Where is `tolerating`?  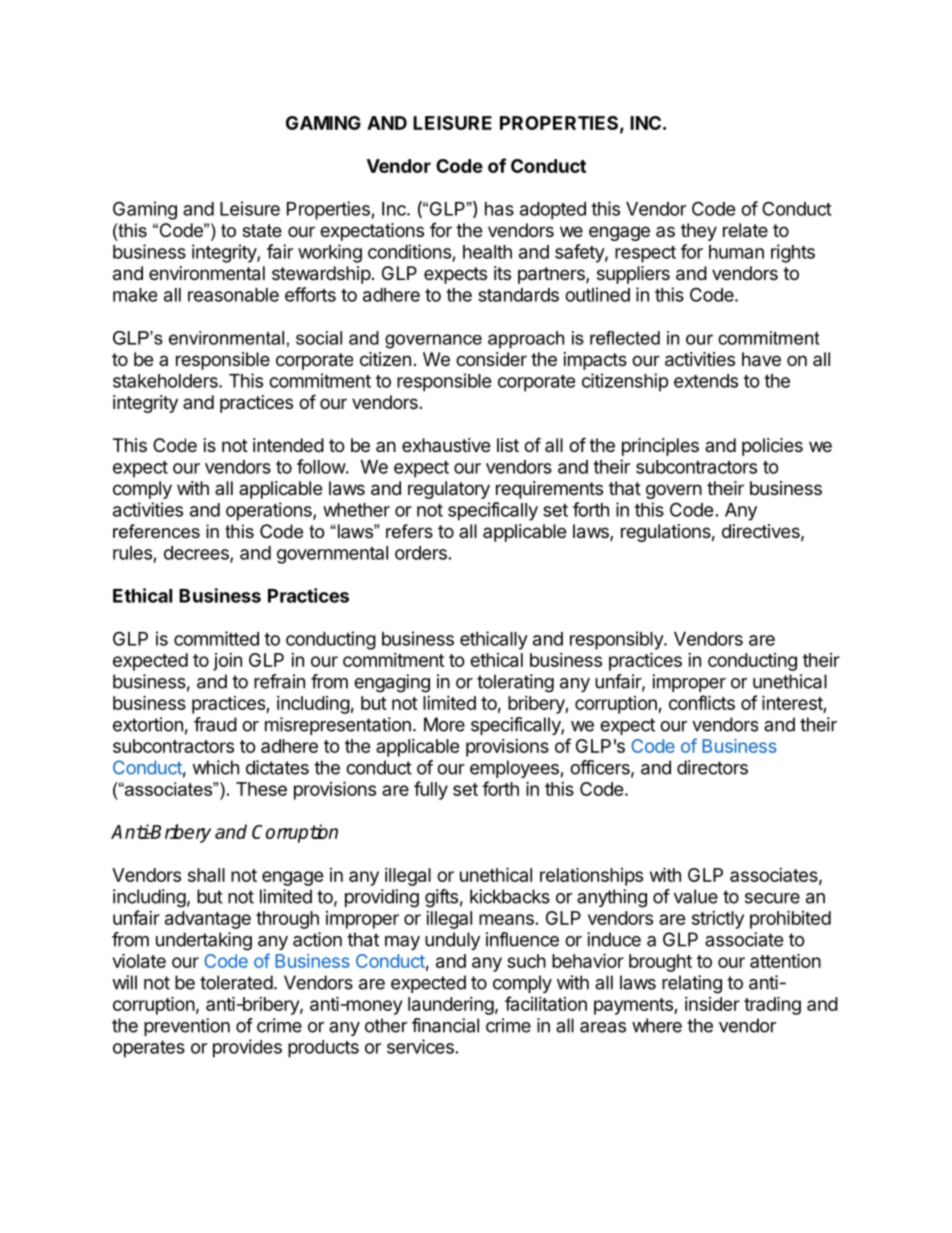
tolerating is located at coordinates (515, 683).
